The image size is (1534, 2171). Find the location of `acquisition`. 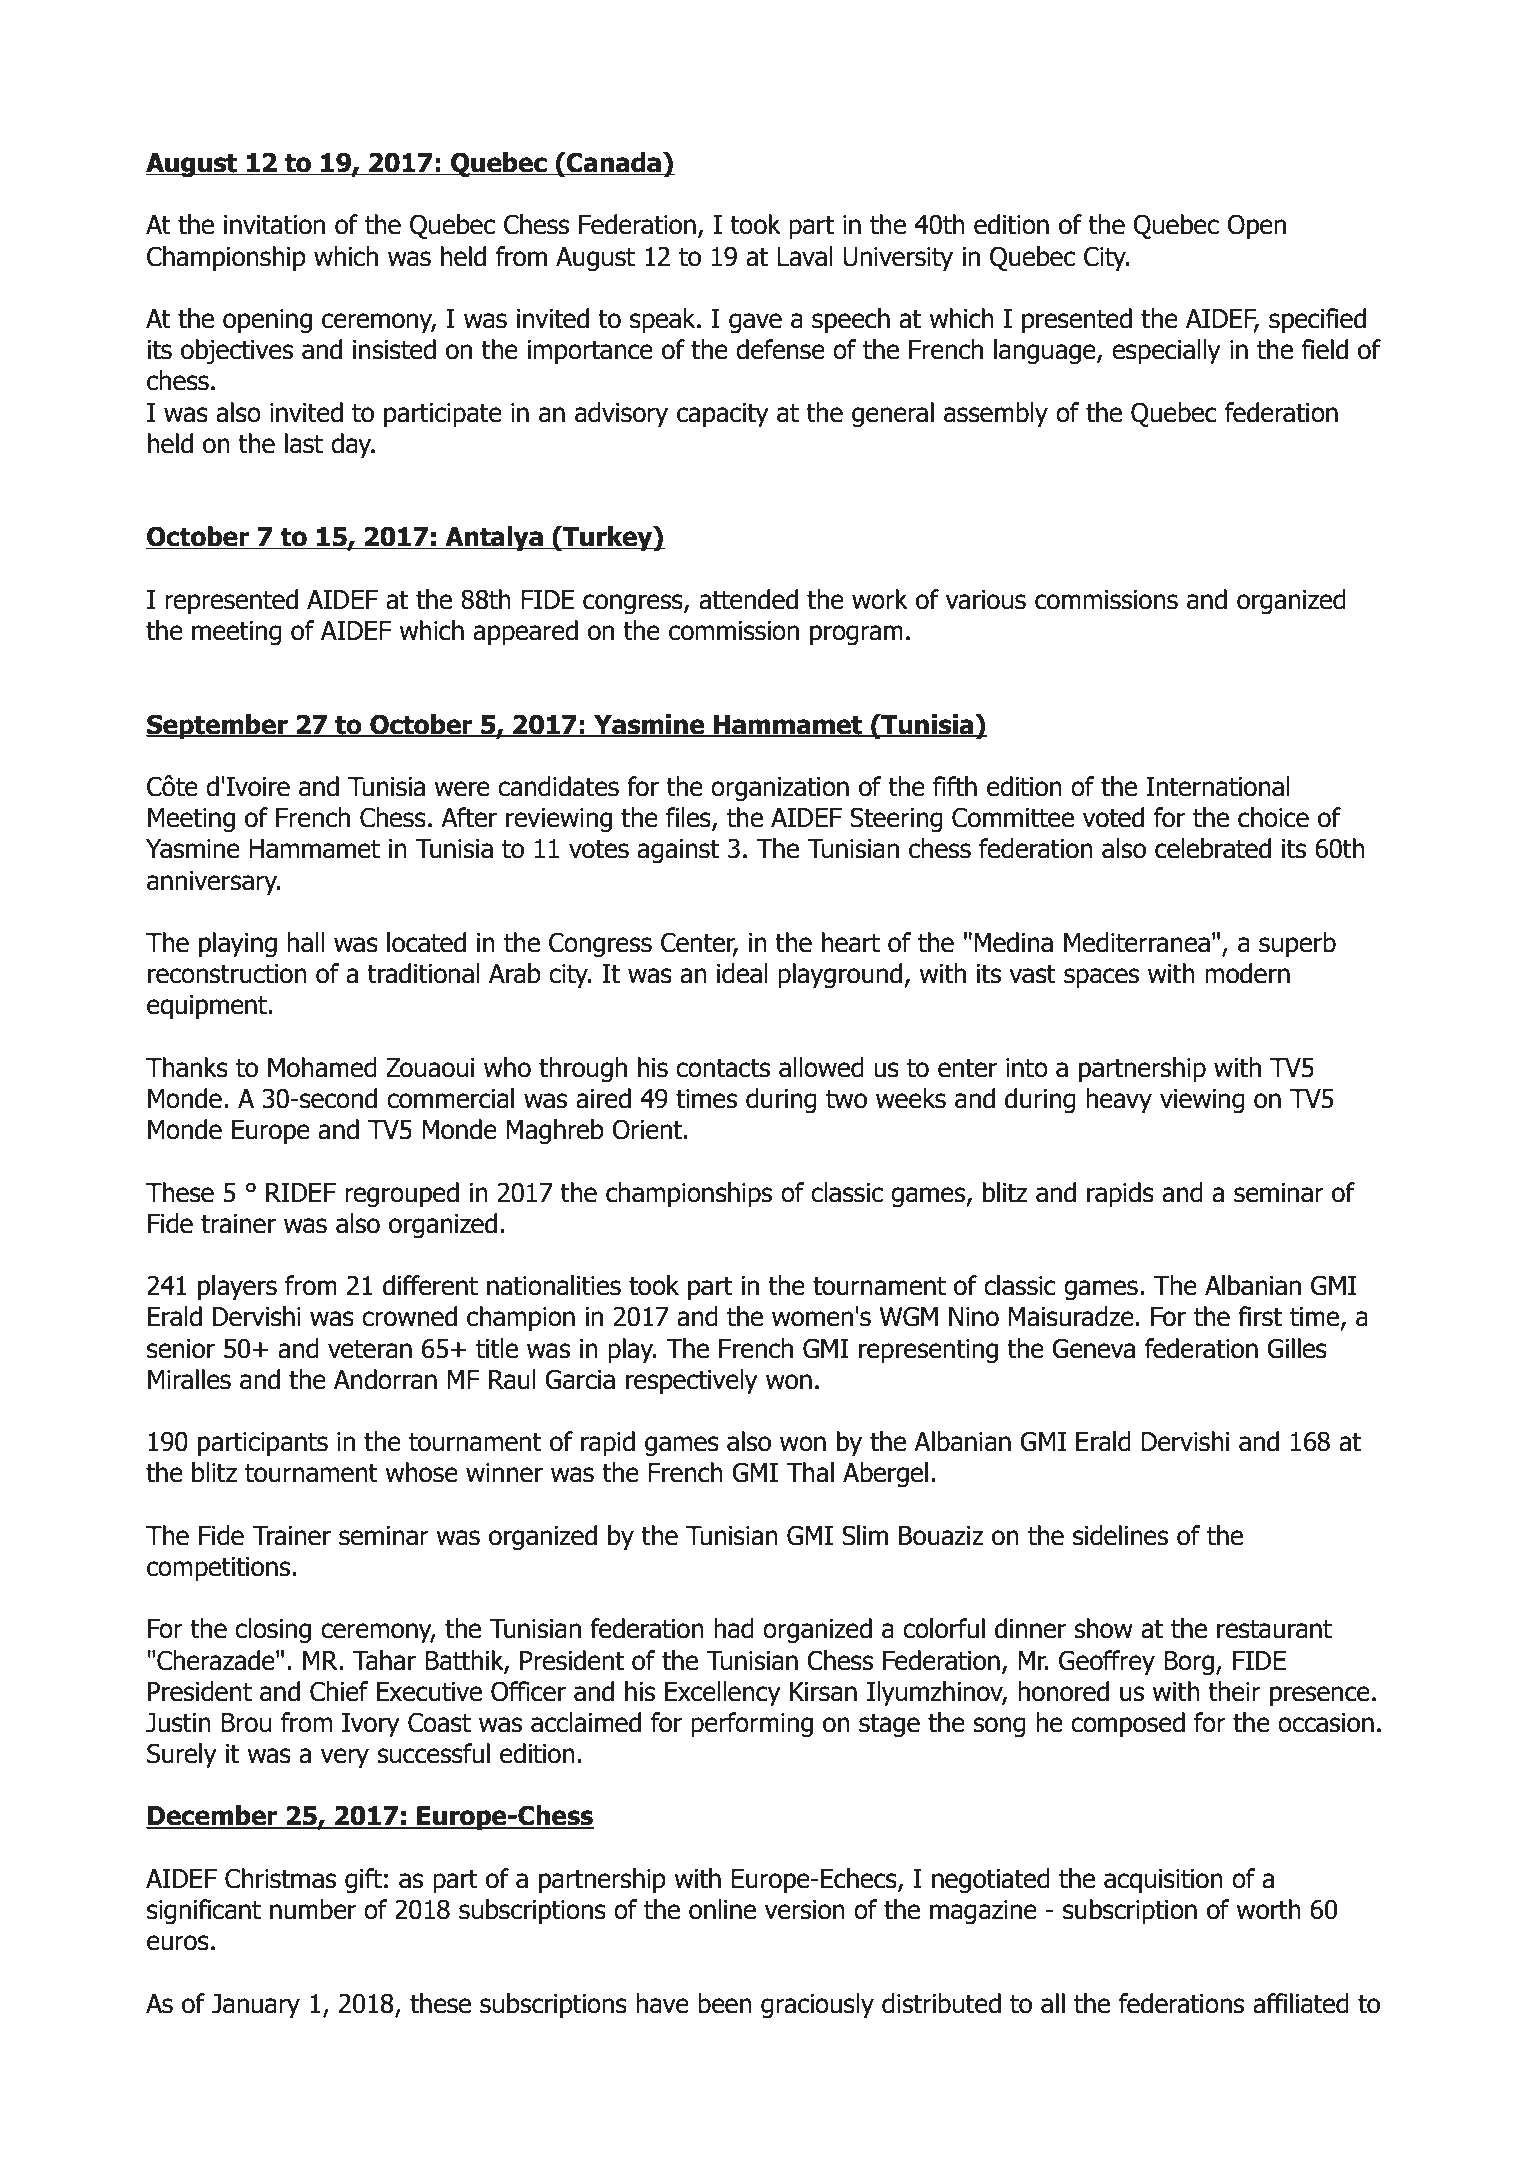

acquisition is located at coordinates (1163, 1881).
